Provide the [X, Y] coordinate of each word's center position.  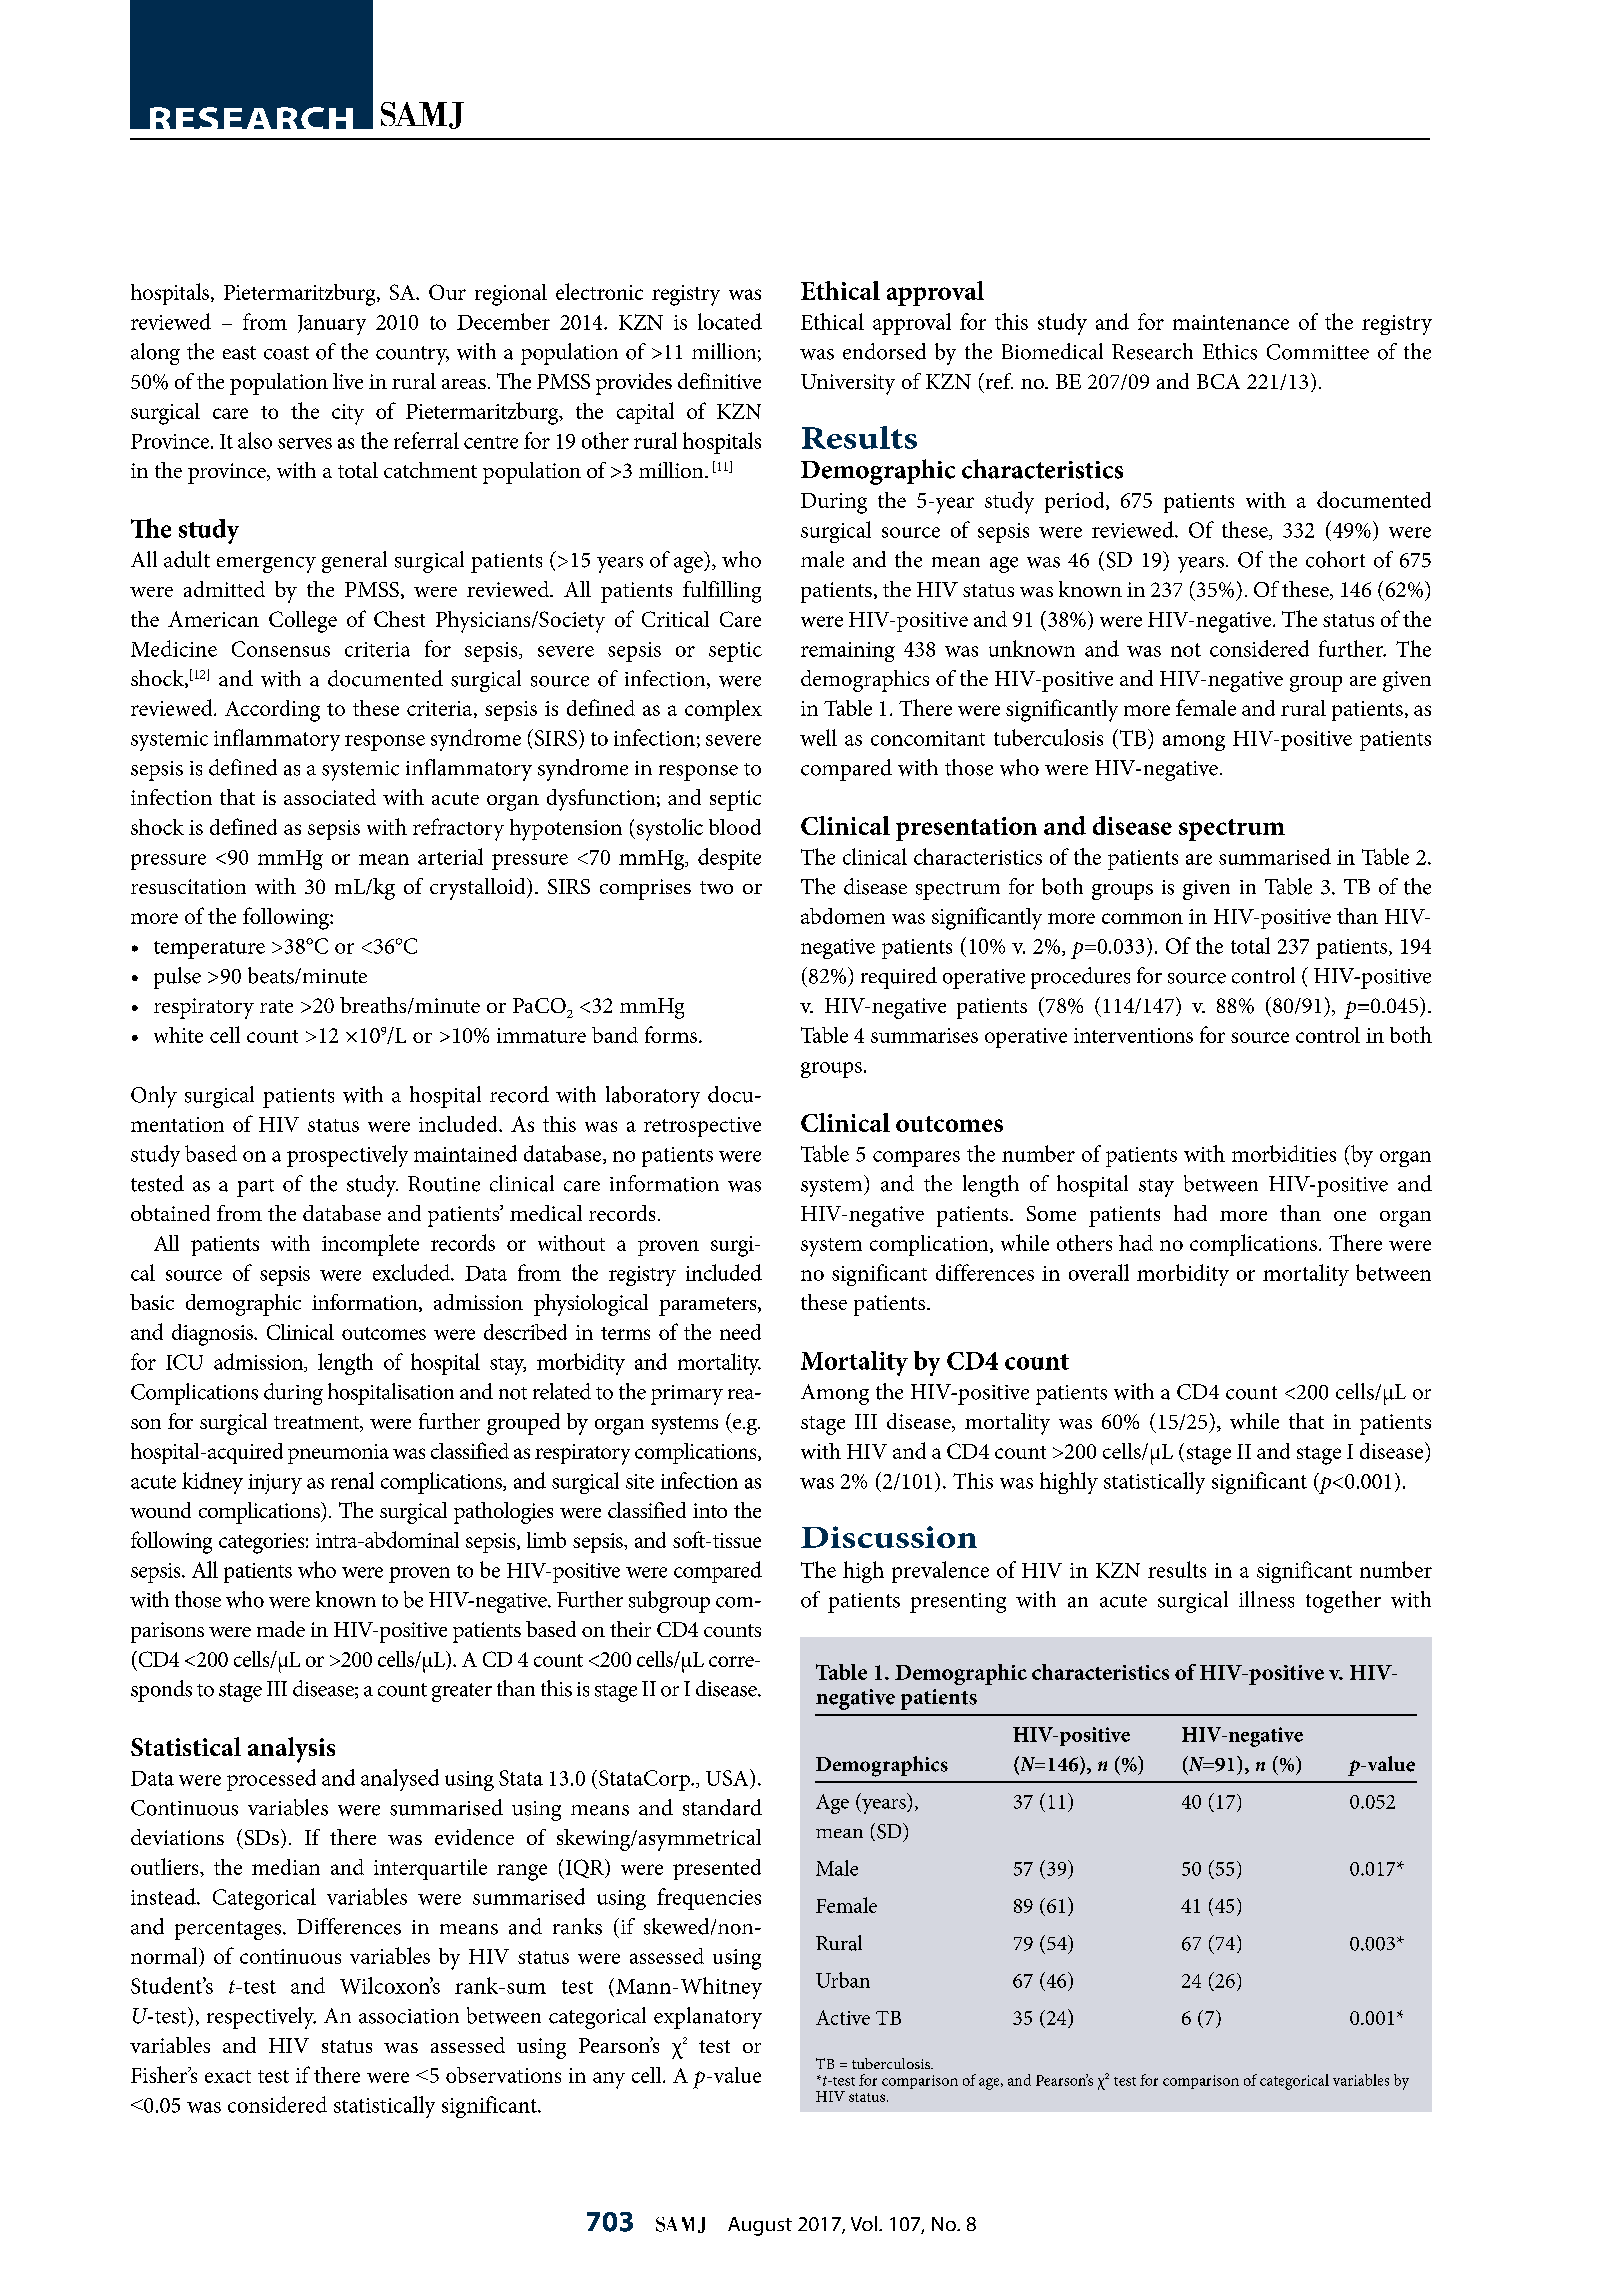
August [760, 2226]
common [1142, 918]
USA [728, 1777]
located [730, 321]
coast [286, 353]
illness [1266, 1599]
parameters [709, 1306]
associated [330, 797]
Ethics [1230, 351]
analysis [291, 1750]
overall [1099, 1272]
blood [735, 827]
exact [228, 2076]
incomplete [370, 1245]
